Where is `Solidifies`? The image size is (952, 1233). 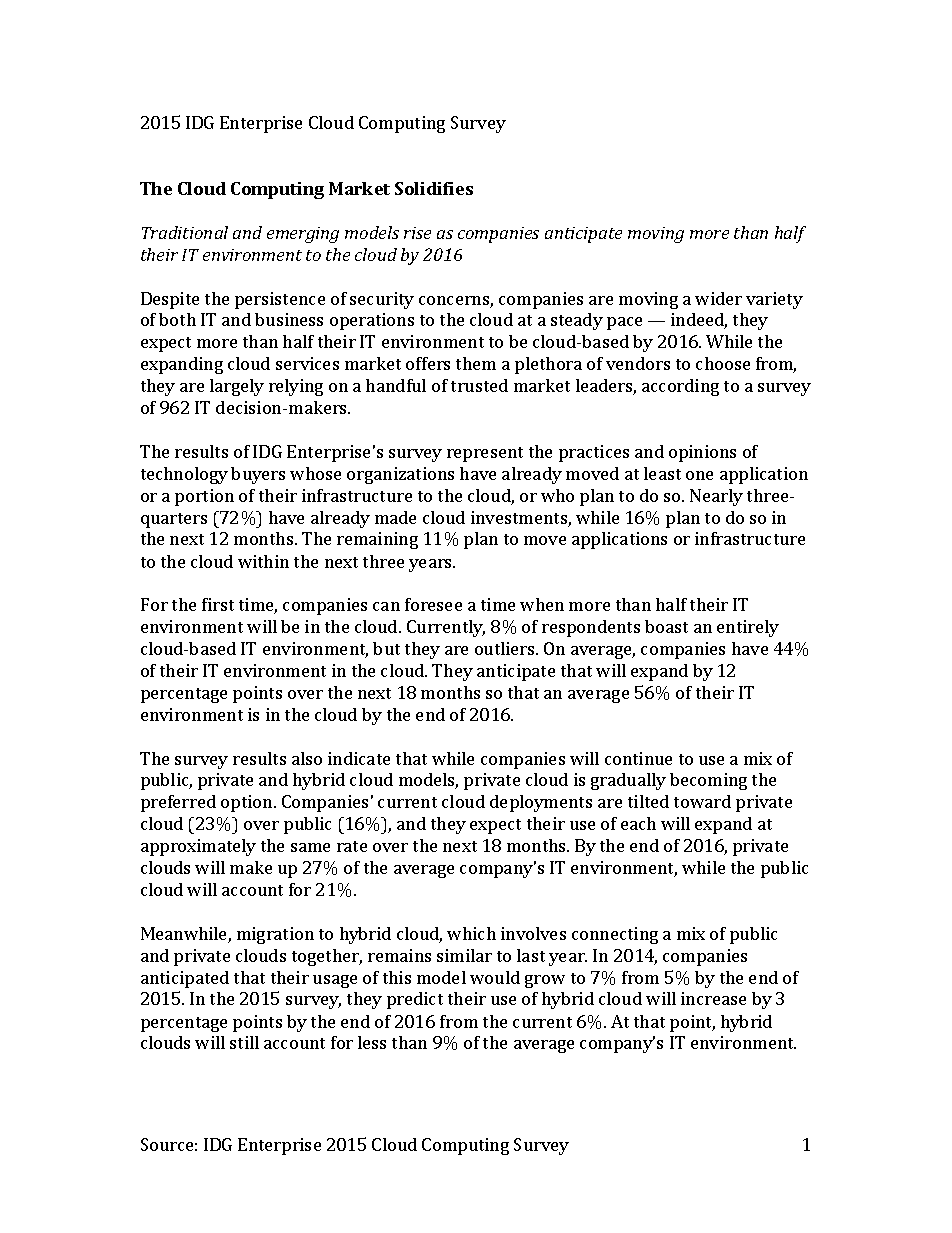
Solidifies is located at coordinates (434, 188).
